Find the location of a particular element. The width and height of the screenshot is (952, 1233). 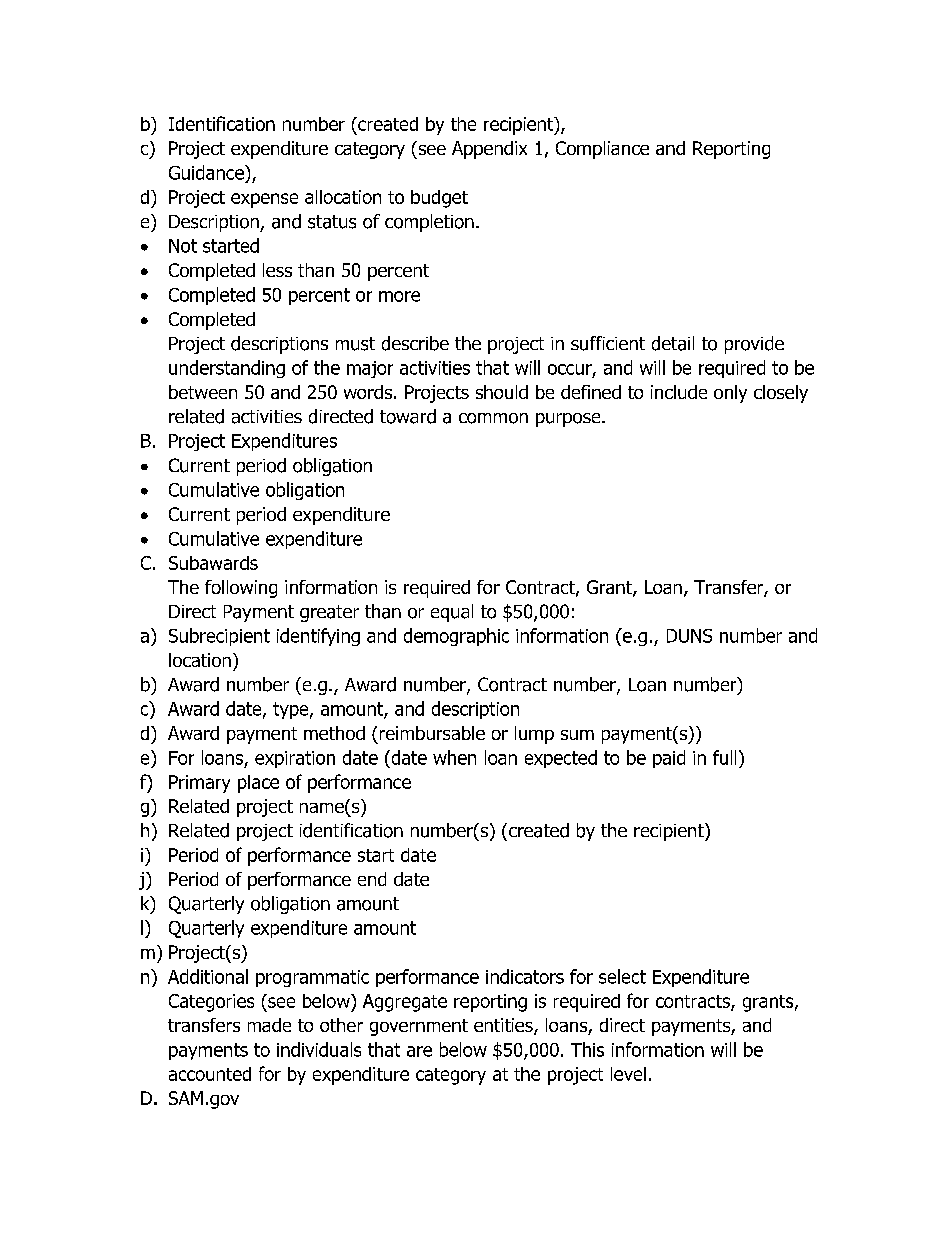

equal is located at coordinates (452, 613).
